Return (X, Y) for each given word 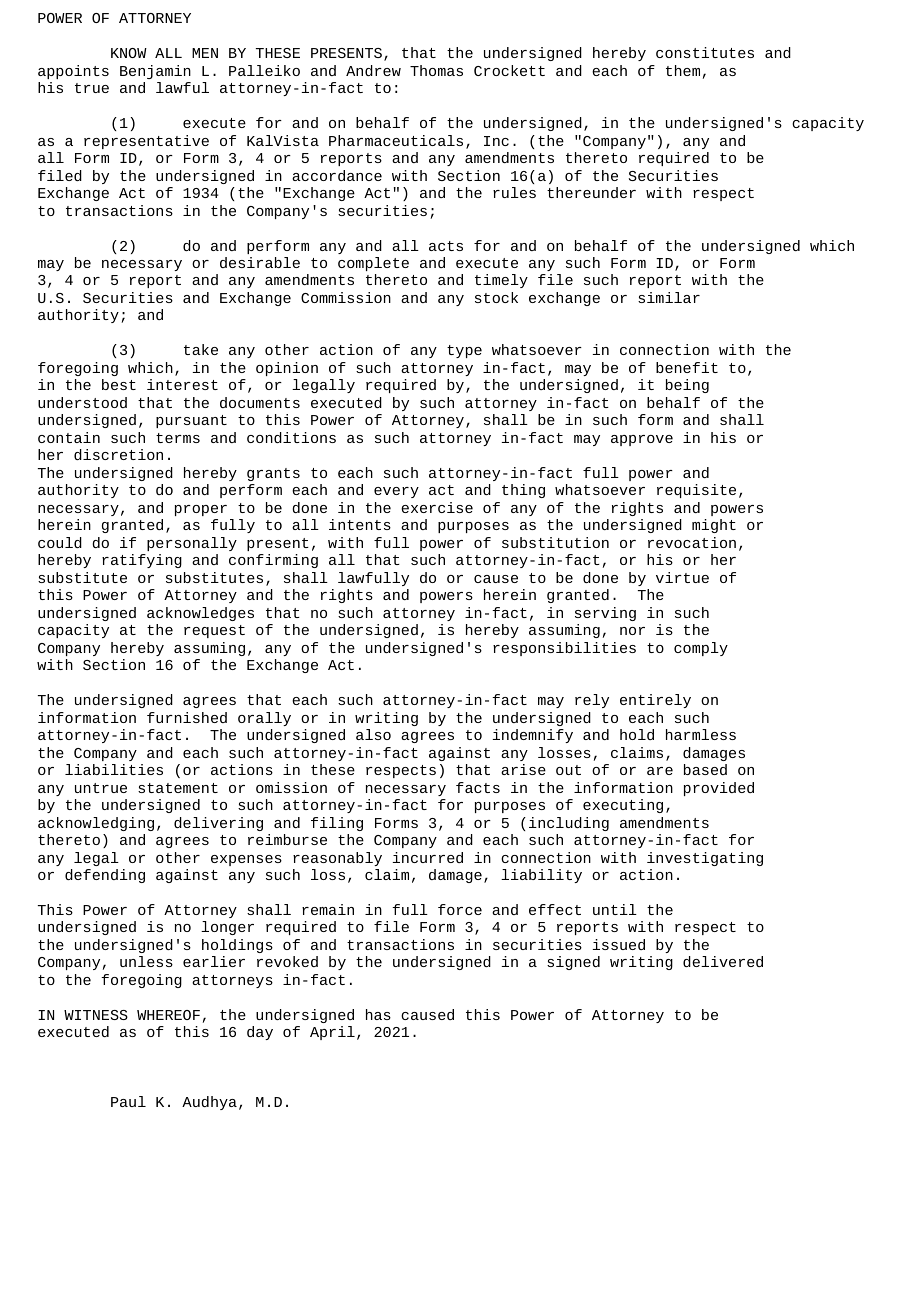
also (373, 734)
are (660, 771)
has (378, 1014)
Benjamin (155, 72)
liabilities (114, 769)
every (396, 492)
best (119, 384)
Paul (128, 1101)
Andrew (373, 70)
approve (642, 440)
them (683, 70)
